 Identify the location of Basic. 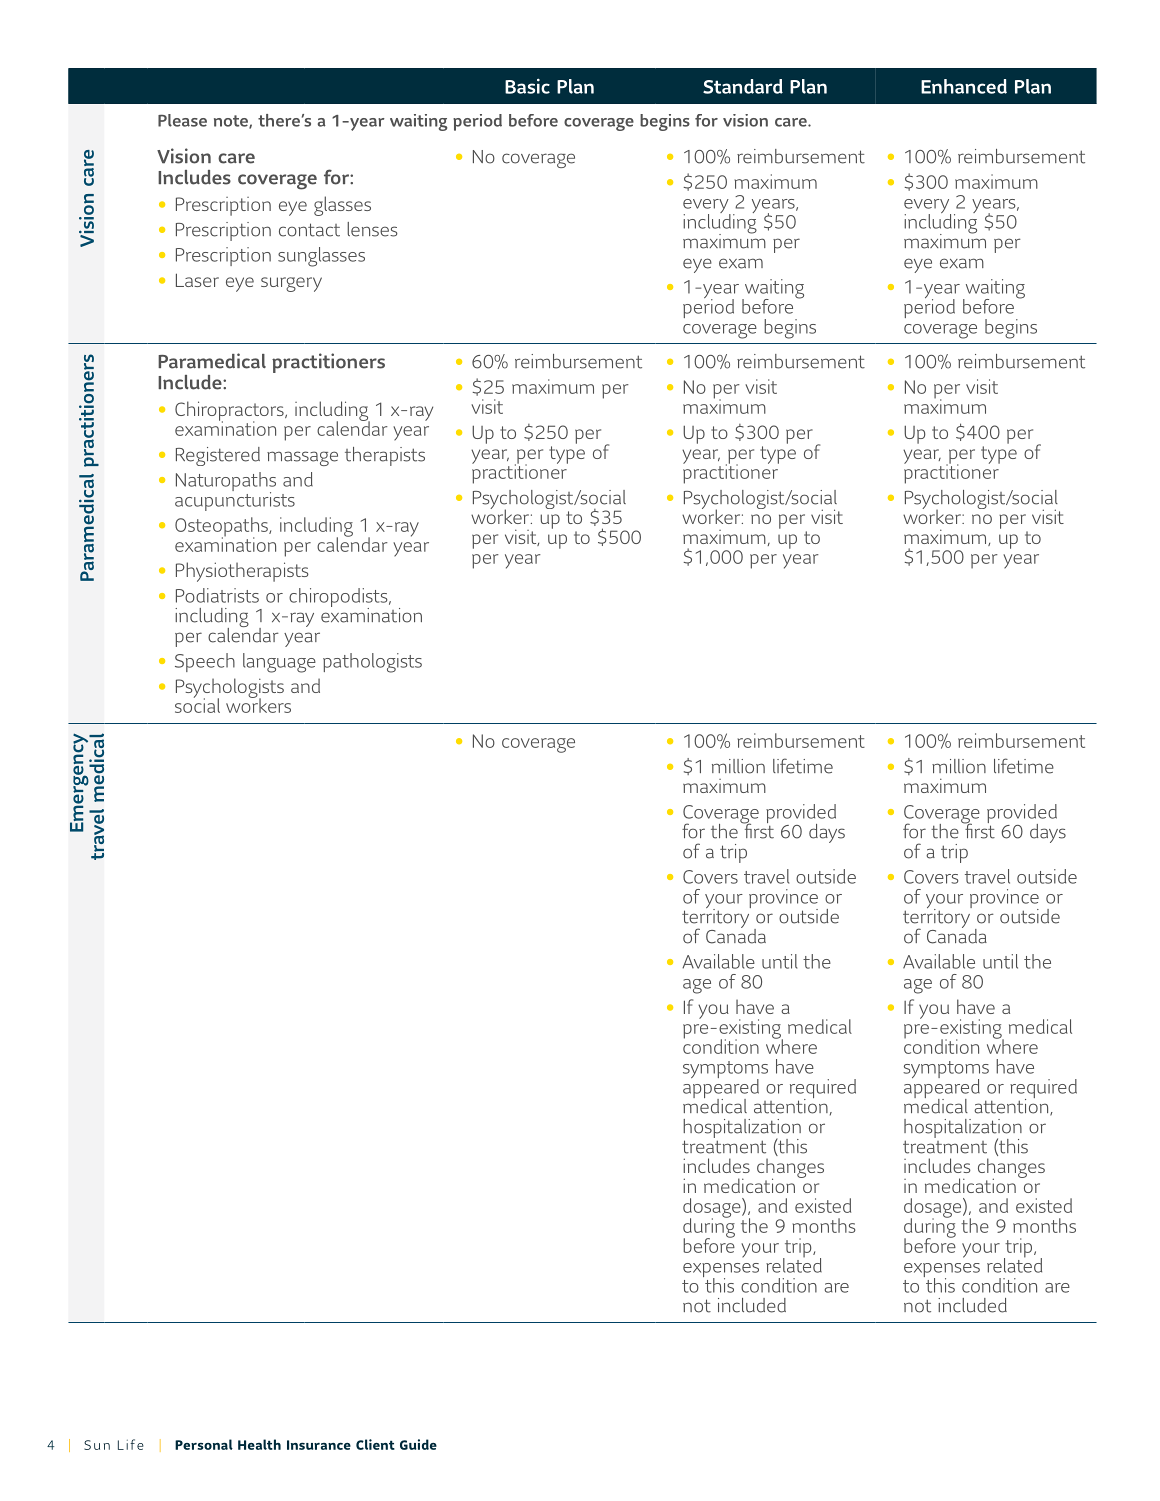
(527, 86).
